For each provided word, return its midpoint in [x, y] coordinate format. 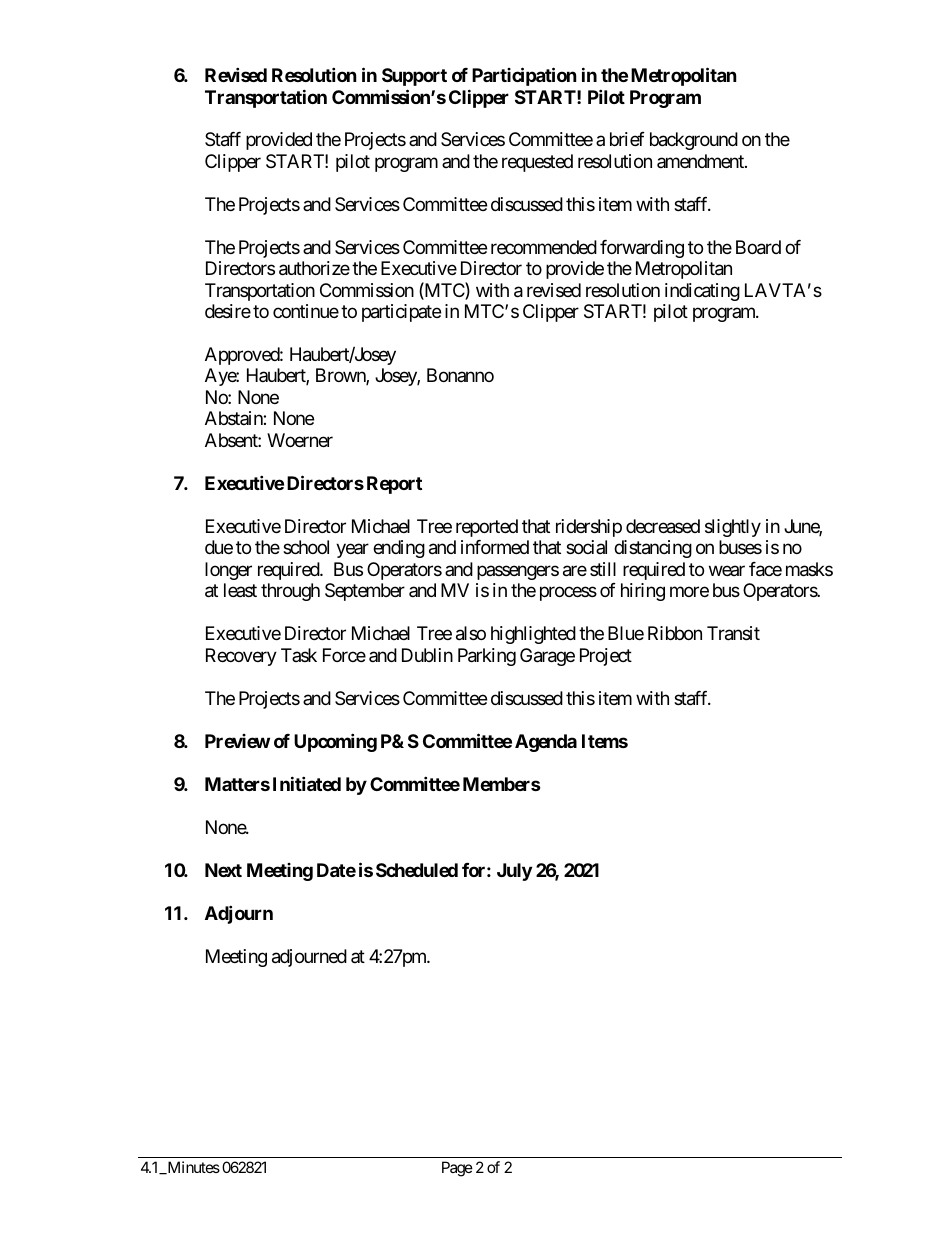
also [471, 633]
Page [457, 1169]
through [290, 592]
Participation [524, 76]
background [694, 141]
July [514, 872]
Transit [733, 633]
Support [414, 77]
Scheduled [417, 870]
